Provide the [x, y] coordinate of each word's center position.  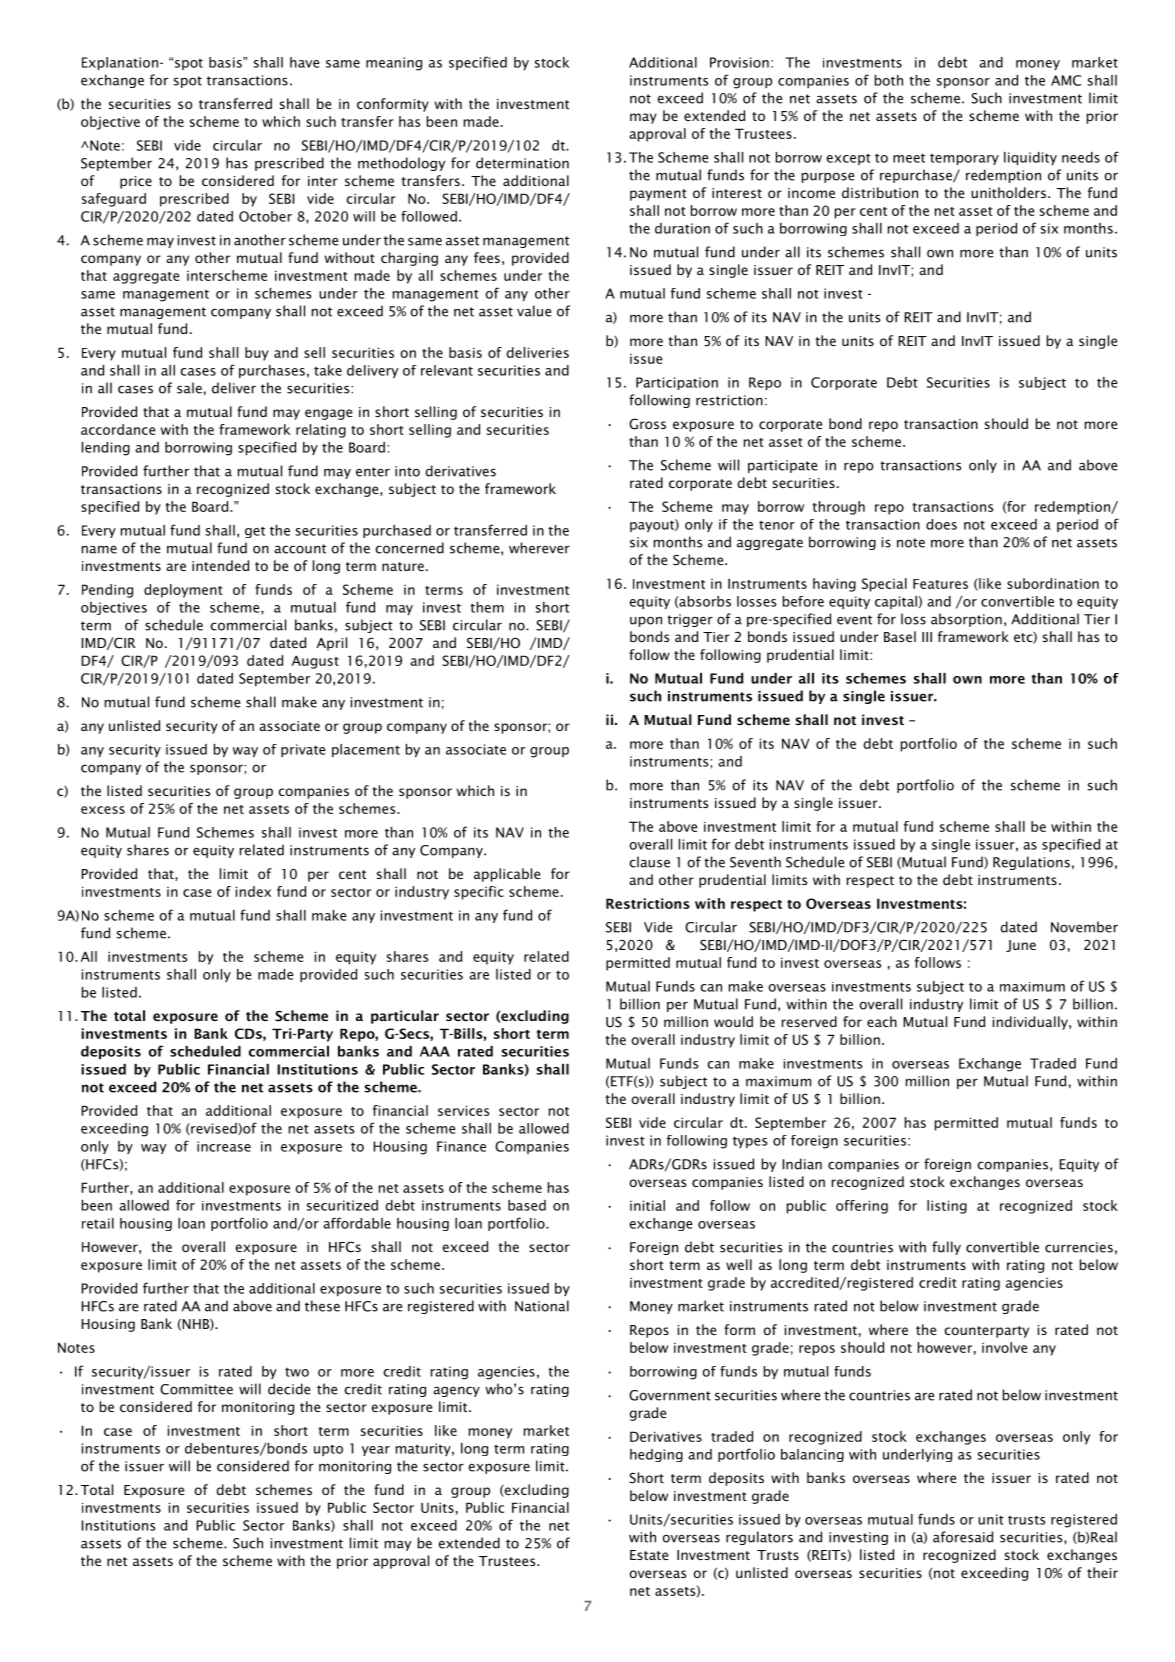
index [253, 891]
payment [658, 195]
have [305, 62]
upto [328, 1450]
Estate [649, 1555]
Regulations [1031, 863]
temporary [964, 159]
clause [649, 862]
